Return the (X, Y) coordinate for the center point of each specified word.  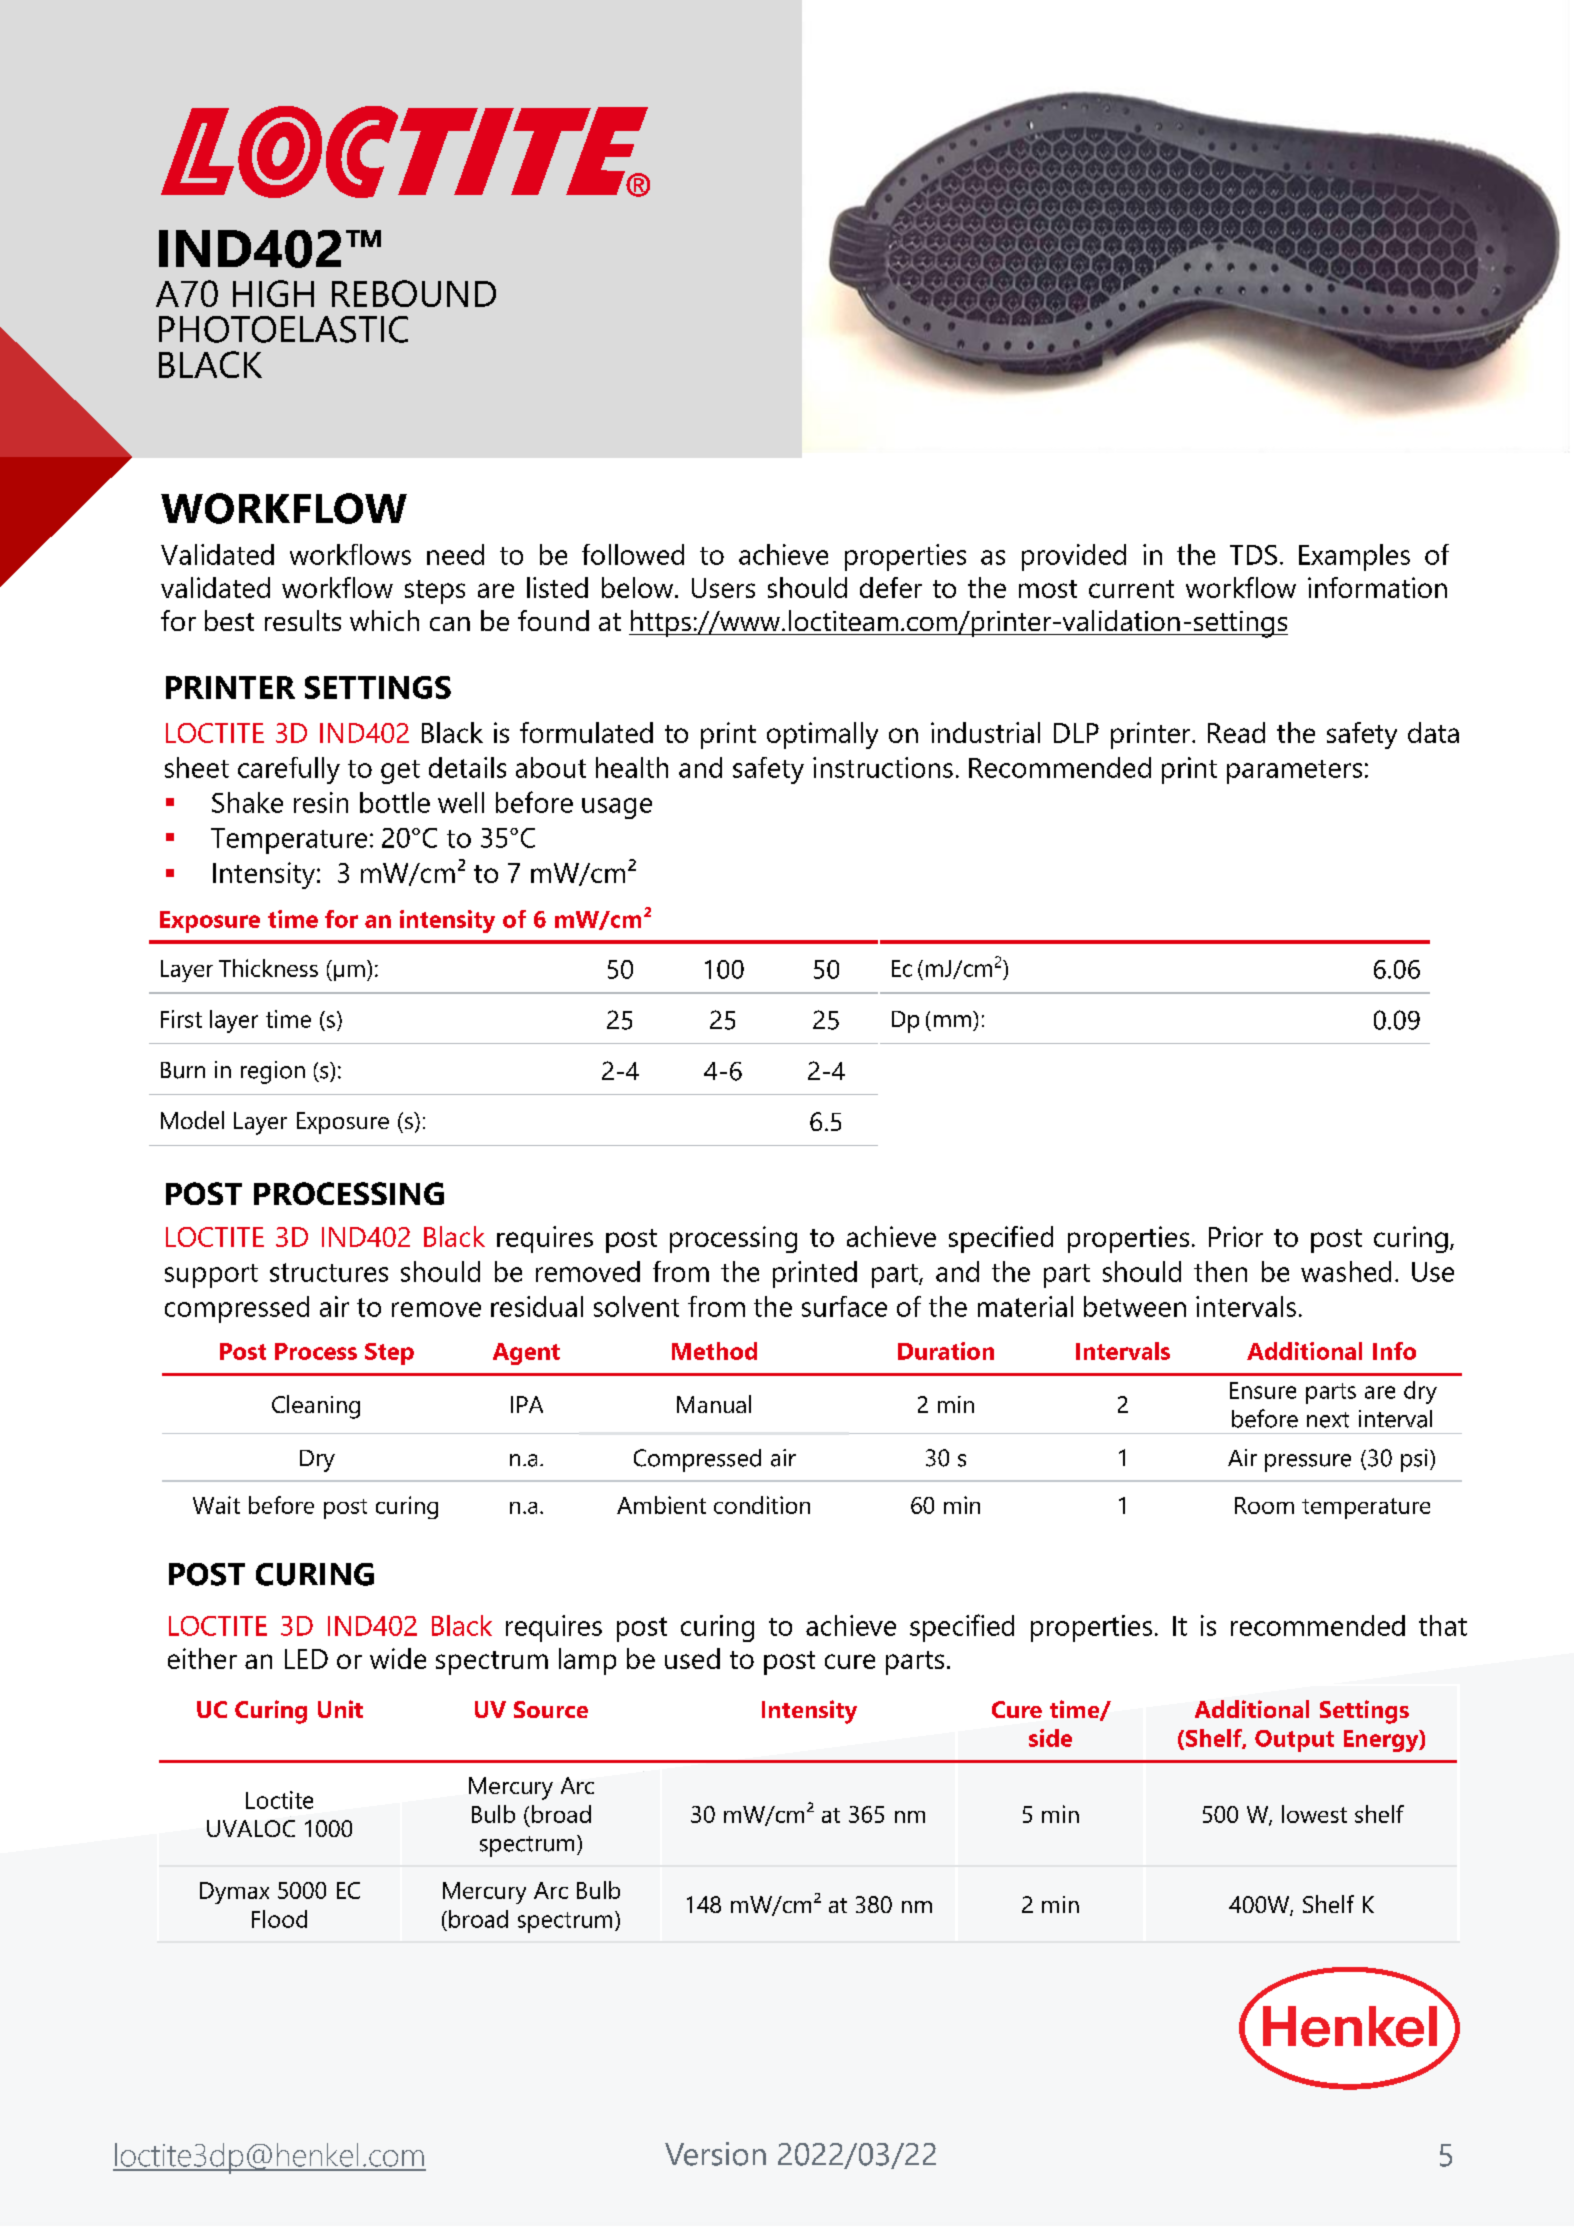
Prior (1236, 1236)
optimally (822, 735)
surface (844, 1306)
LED (306, 1659)
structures (329, 1272)
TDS (1253, 555)
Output (1294, 1741)
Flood (279, 1919)
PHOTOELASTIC (283, 329)
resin (321, 802)
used (692, 1658)
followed (633, 554)
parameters (1294, 772)
